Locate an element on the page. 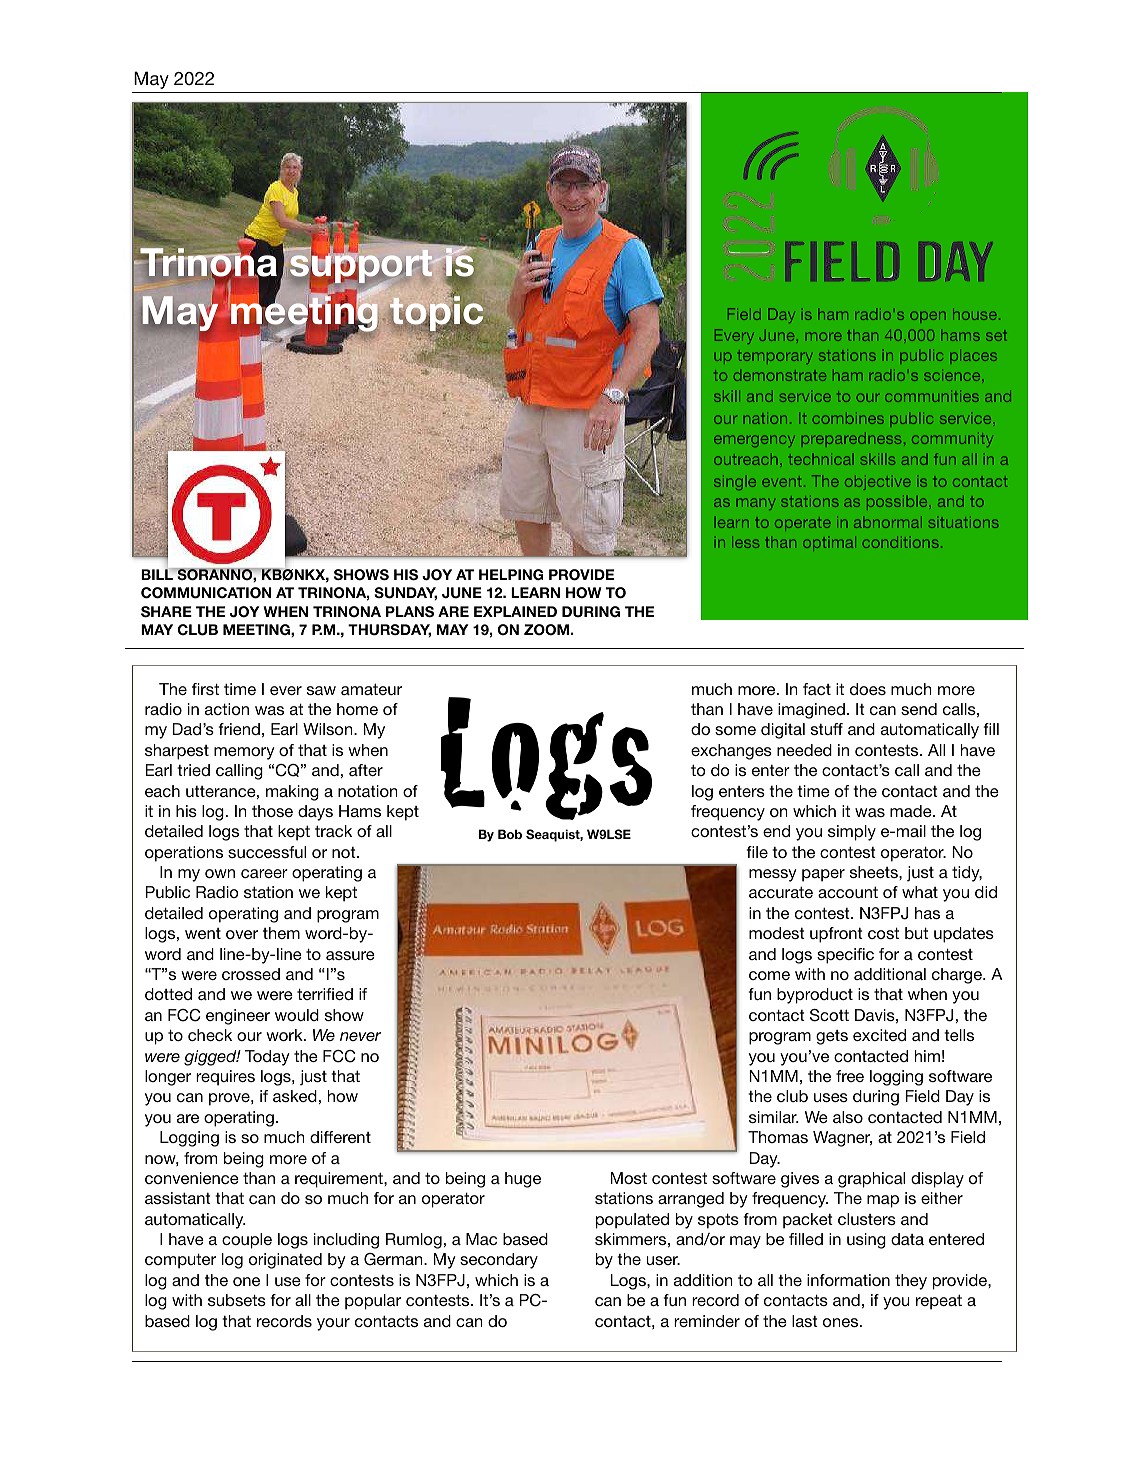 This document has width=1134, height=1468. does is located at coordinates (868, 689).
